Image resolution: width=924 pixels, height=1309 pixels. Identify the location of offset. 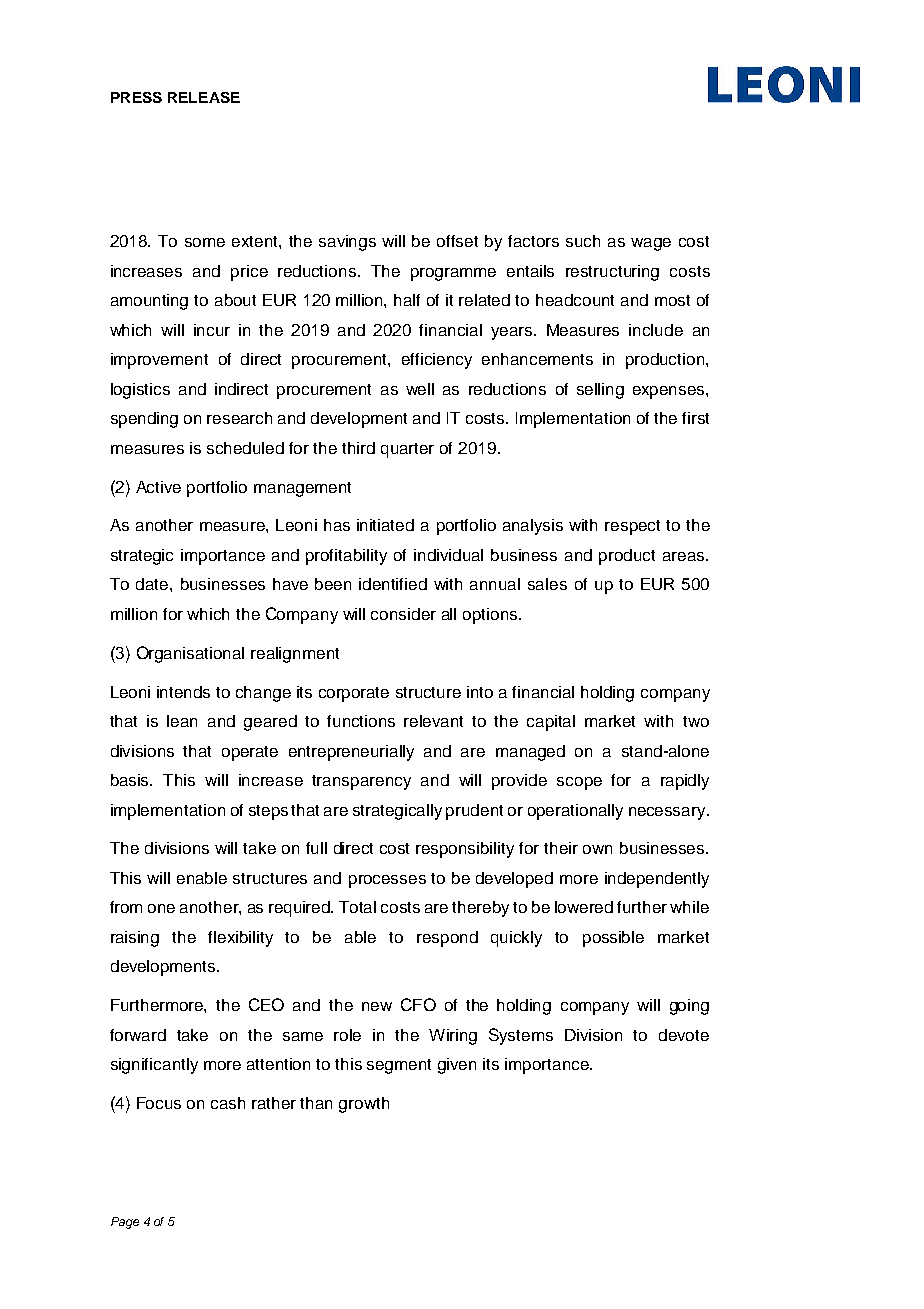
(457, 241).
